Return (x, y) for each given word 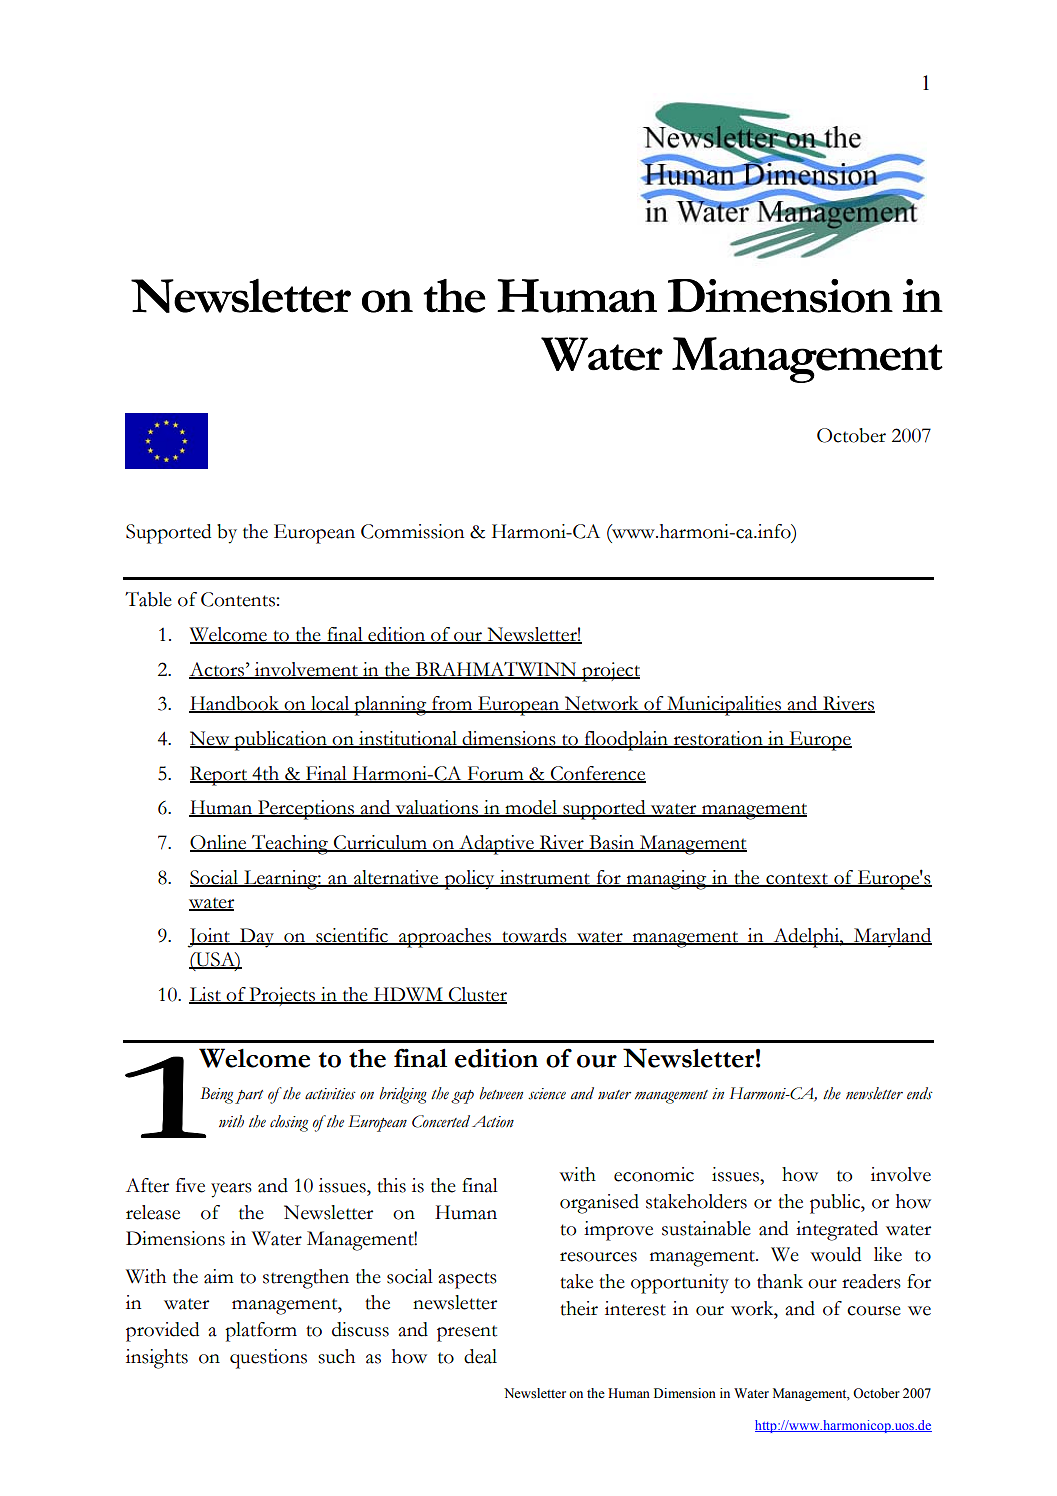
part (249, 1097)
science (547, 1094)
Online (219, 843)
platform (261, 1332)
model (531, 808)
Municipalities (724, 706)
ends (920, 1093)
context (797, 879)
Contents (238, 599)
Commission (412, 531)
